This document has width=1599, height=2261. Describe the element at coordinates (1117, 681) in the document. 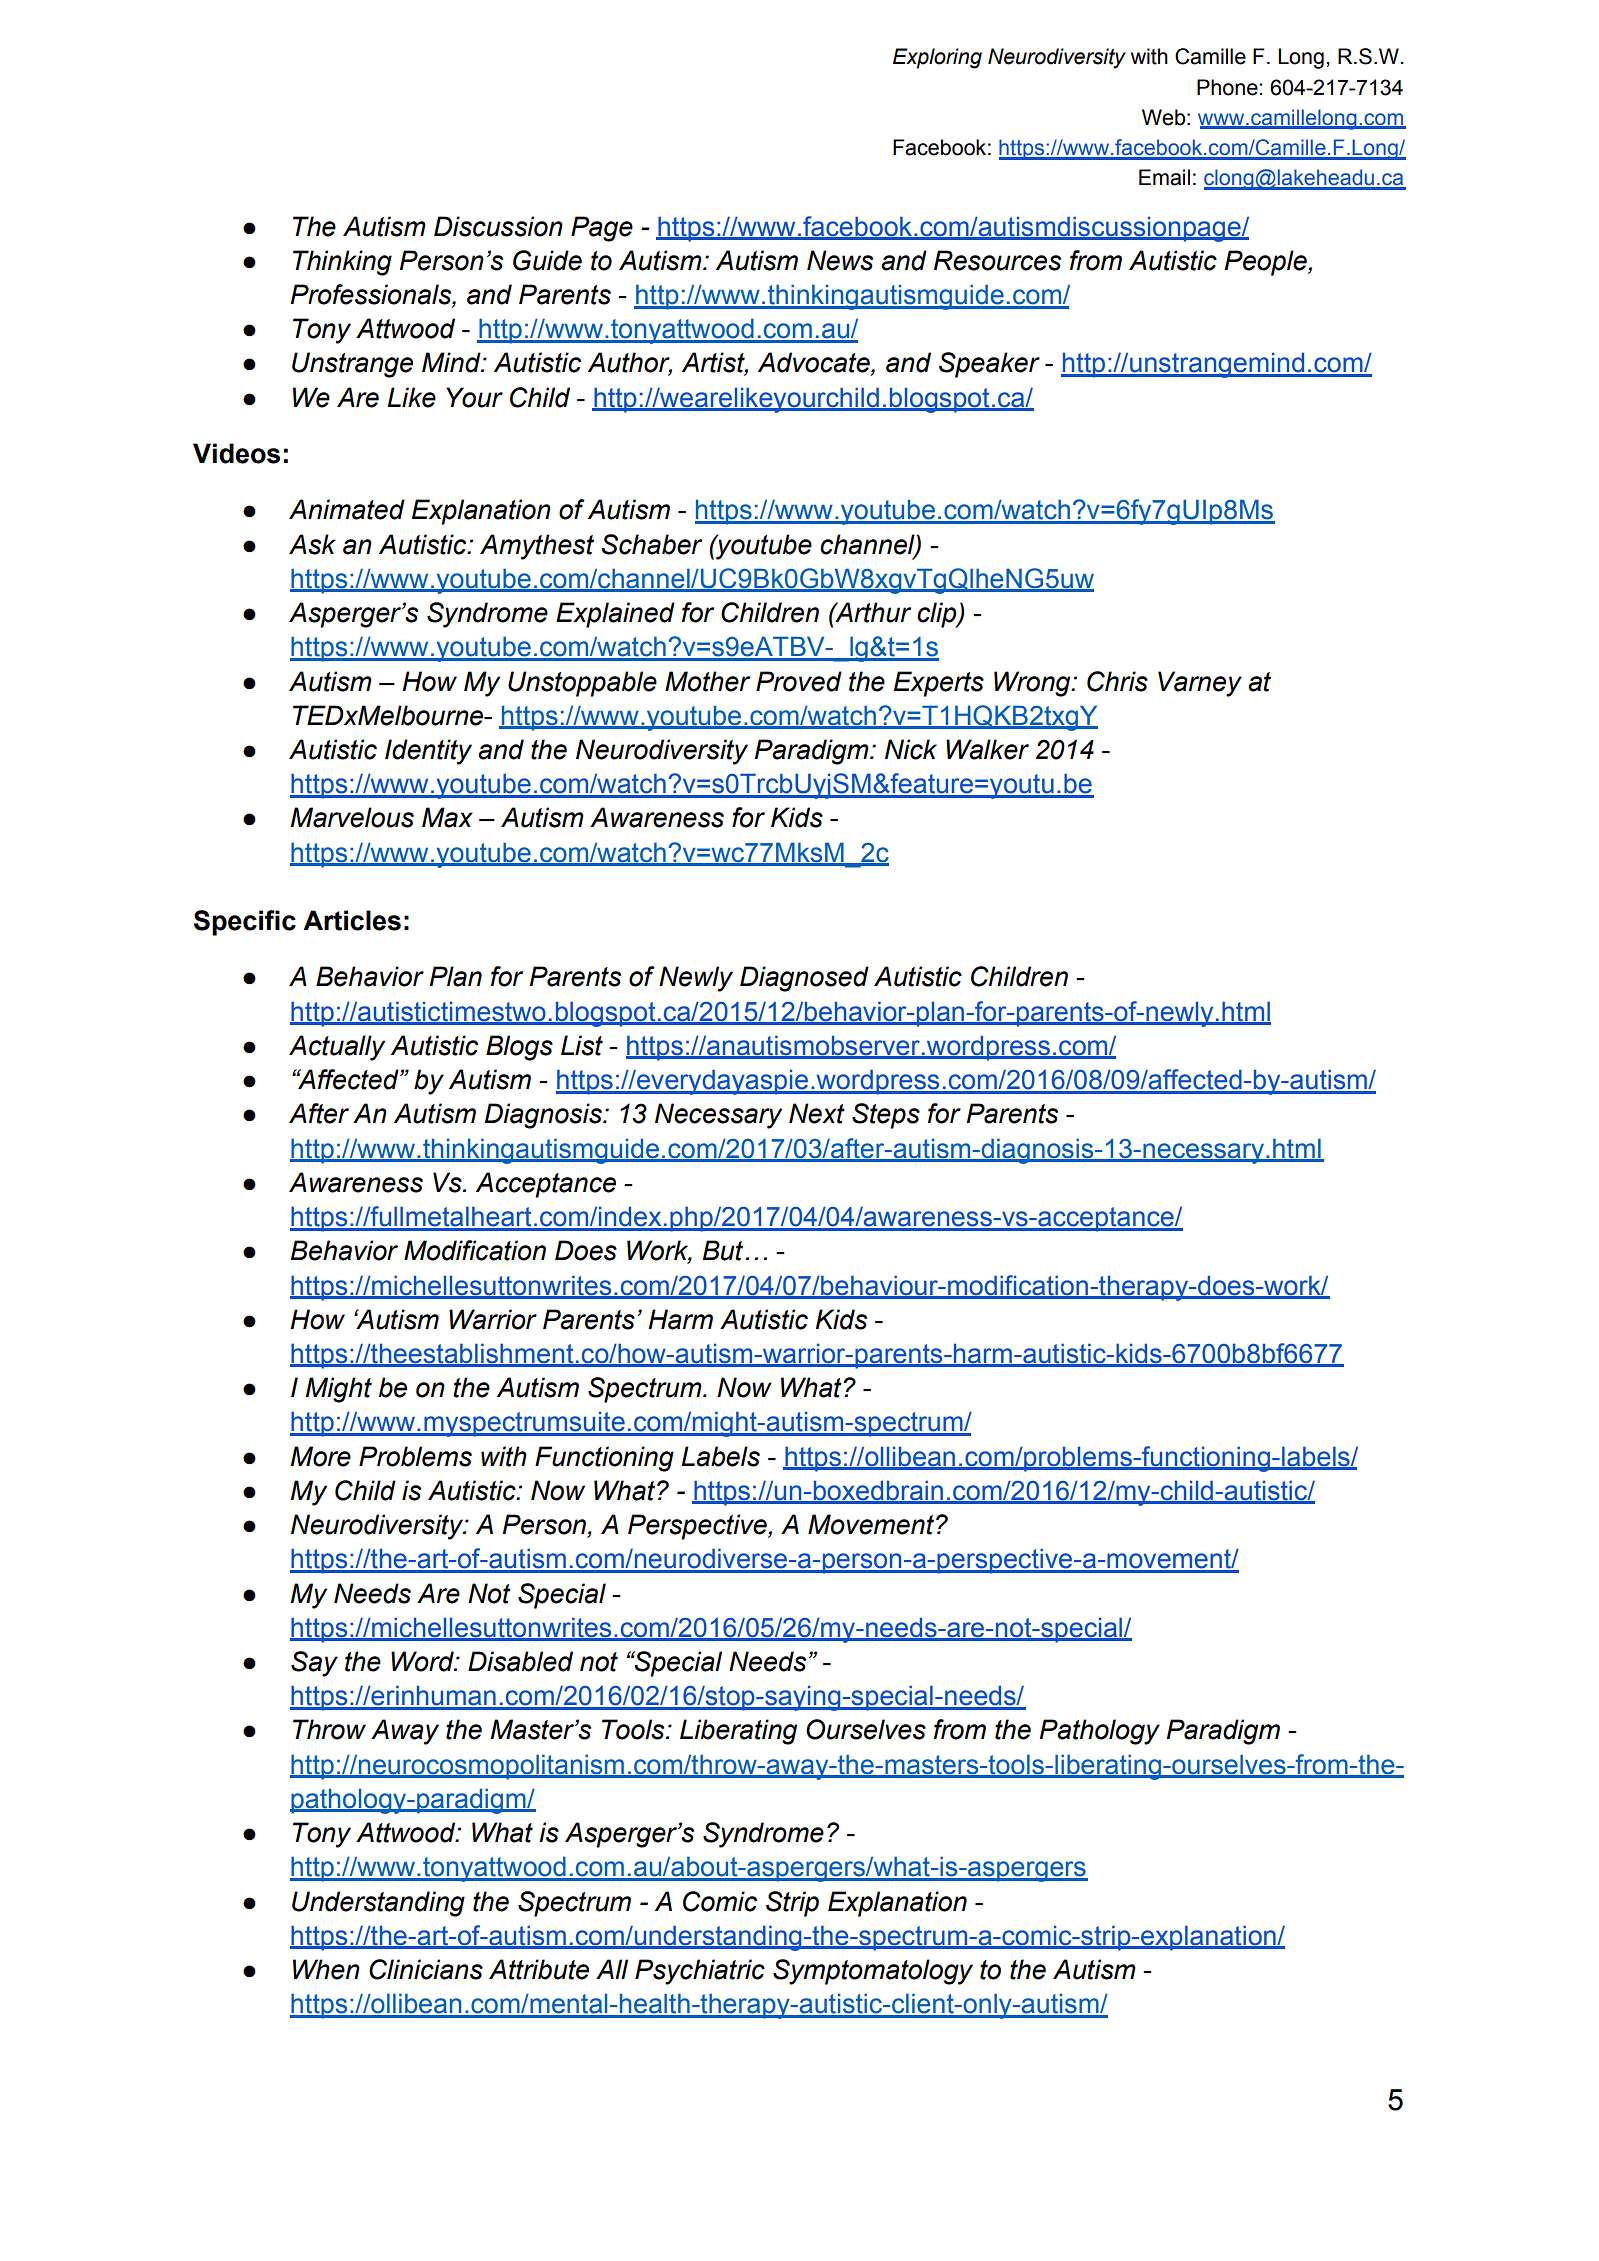

I see `Chris` at that location.
